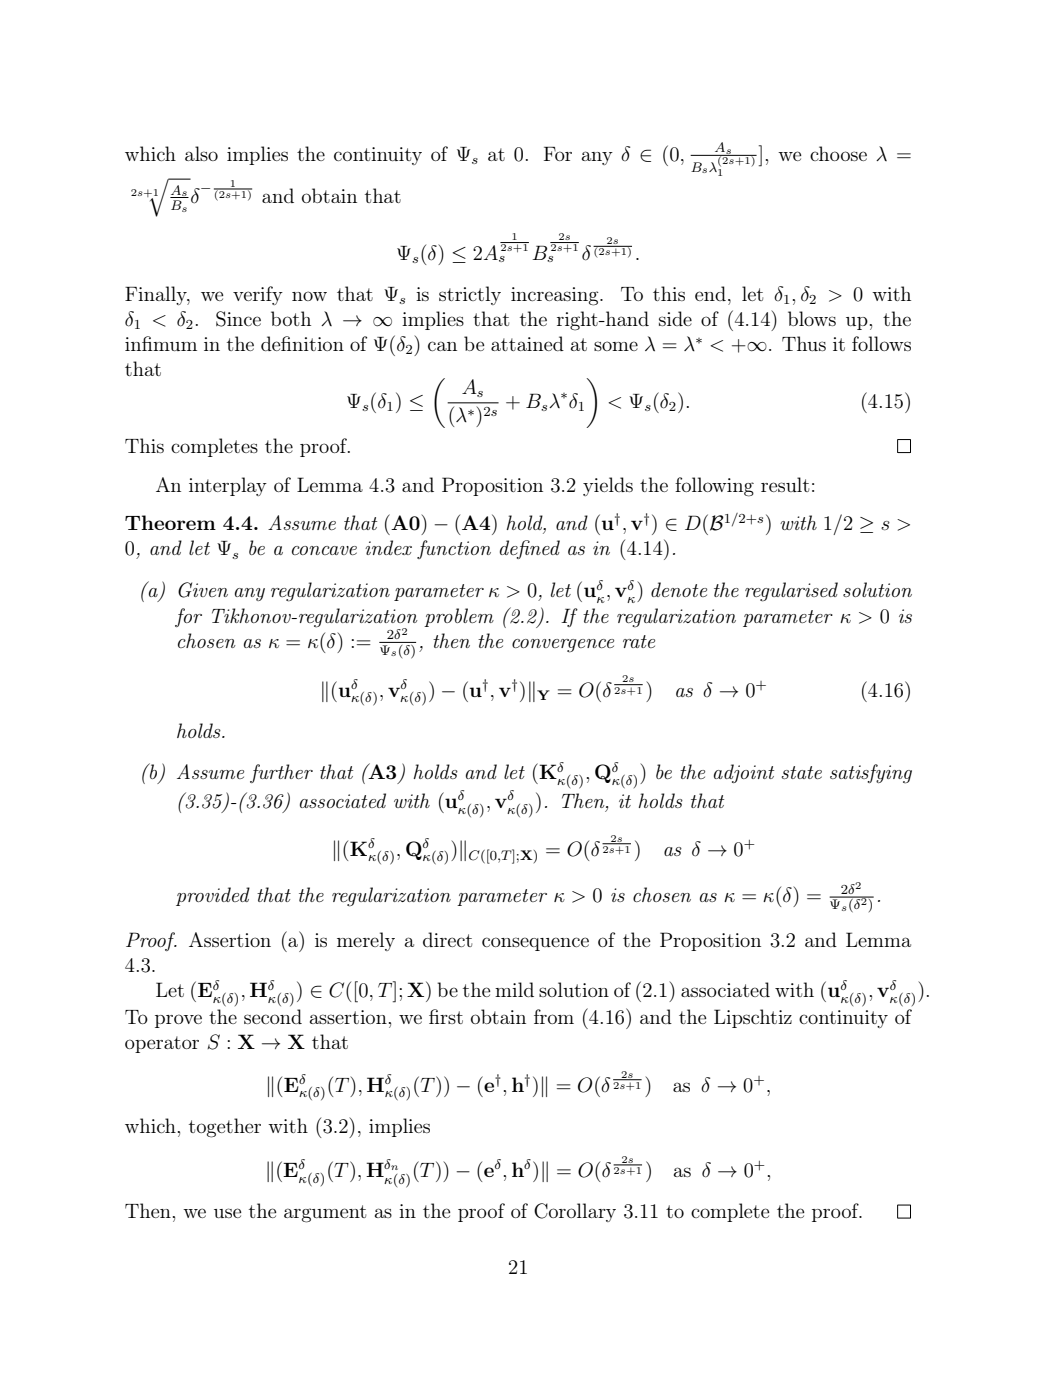  Describe the element at coordinates (281, 773) in the document. I see `further` at that location.
